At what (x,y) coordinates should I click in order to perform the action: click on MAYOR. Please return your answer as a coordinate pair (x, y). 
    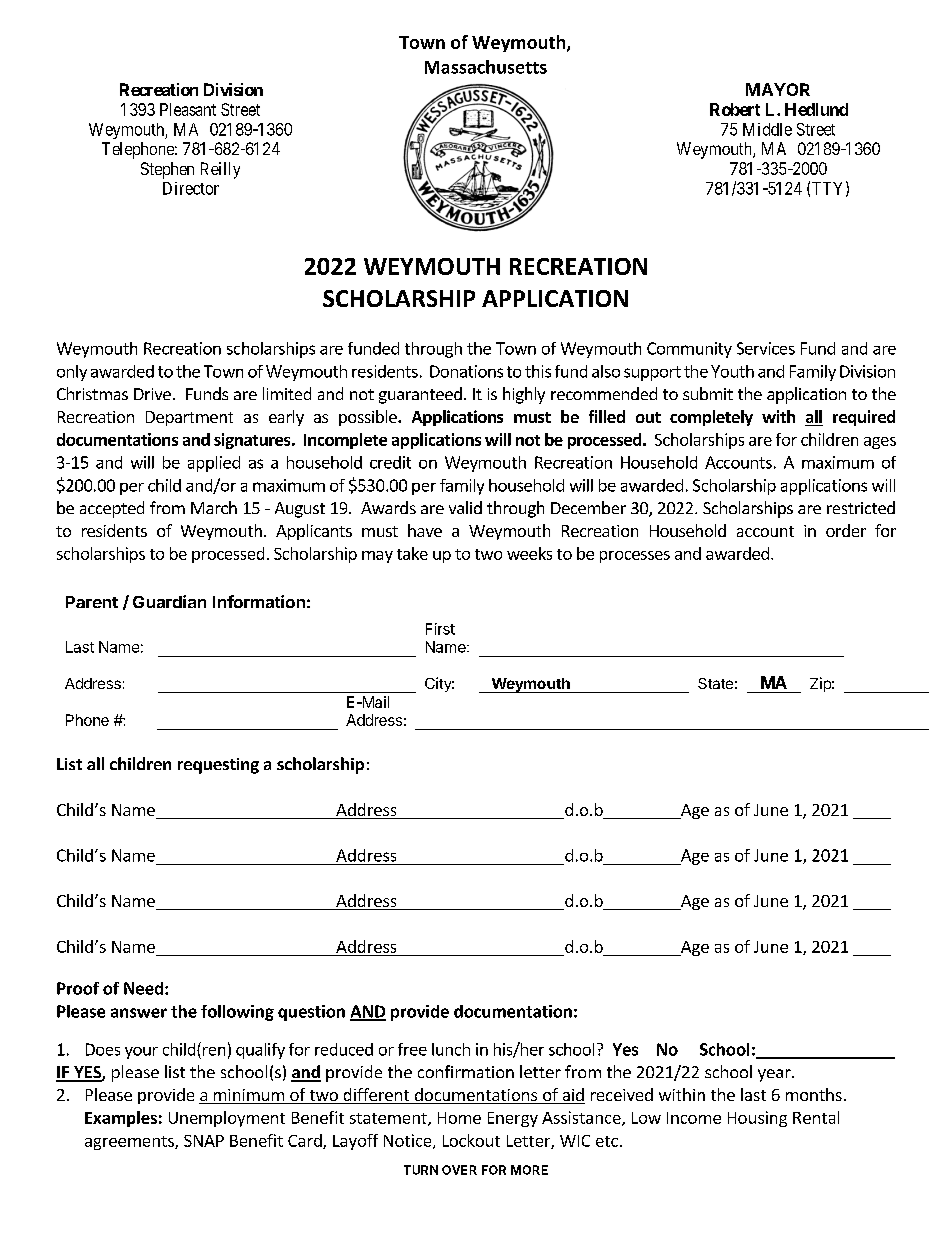
    Looking at the image, I should click on (778, 89).
